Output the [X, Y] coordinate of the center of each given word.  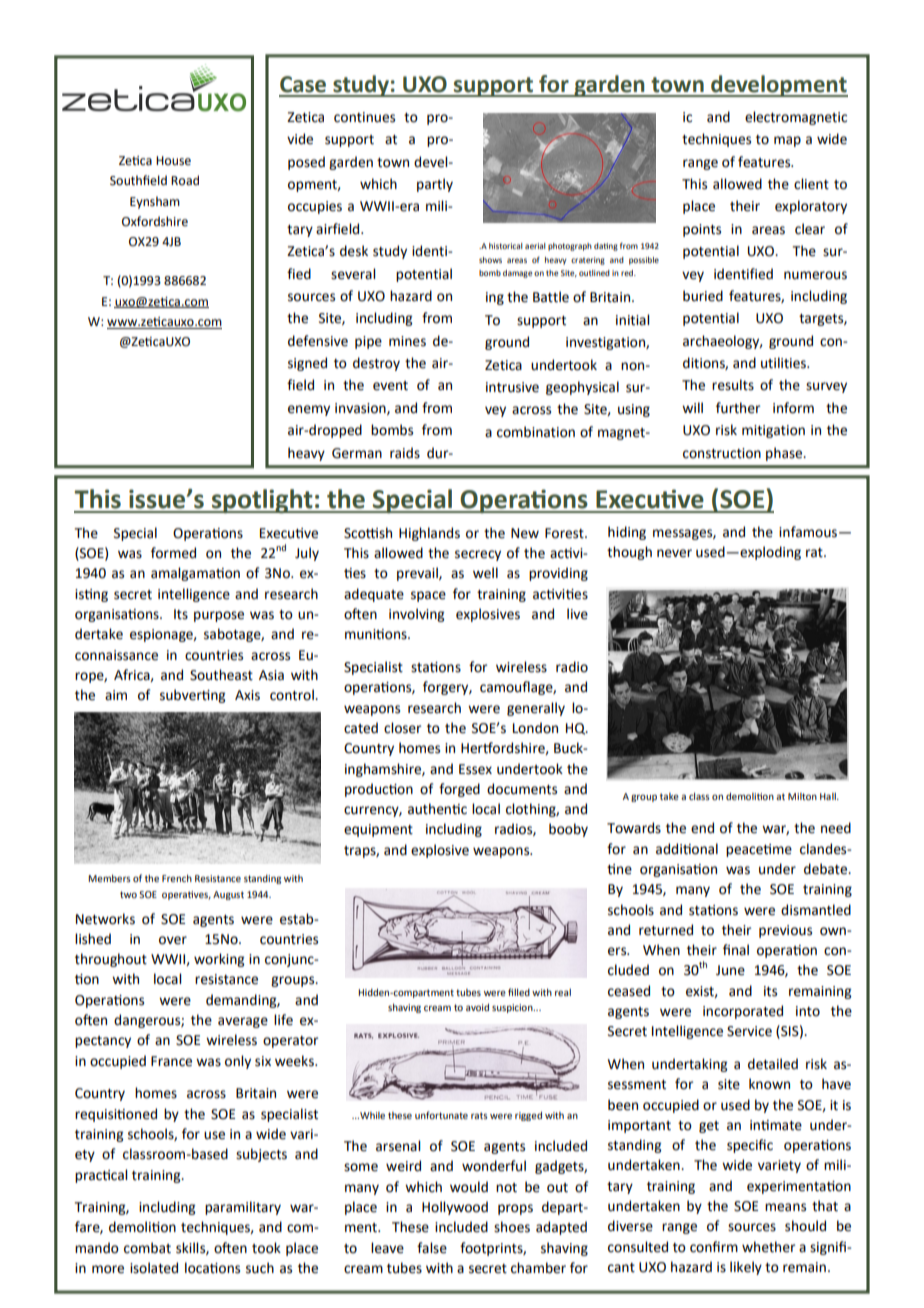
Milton [802, 796]
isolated [154, 1268]
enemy [309, 410]
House [173, 161]
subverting [192, 696]
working [219, 960]
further [738, 408]
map [787, 141]
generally [536, 709]
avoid [477, 1007]
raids [405, 453]
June [730, 970]
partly [435, 185]
